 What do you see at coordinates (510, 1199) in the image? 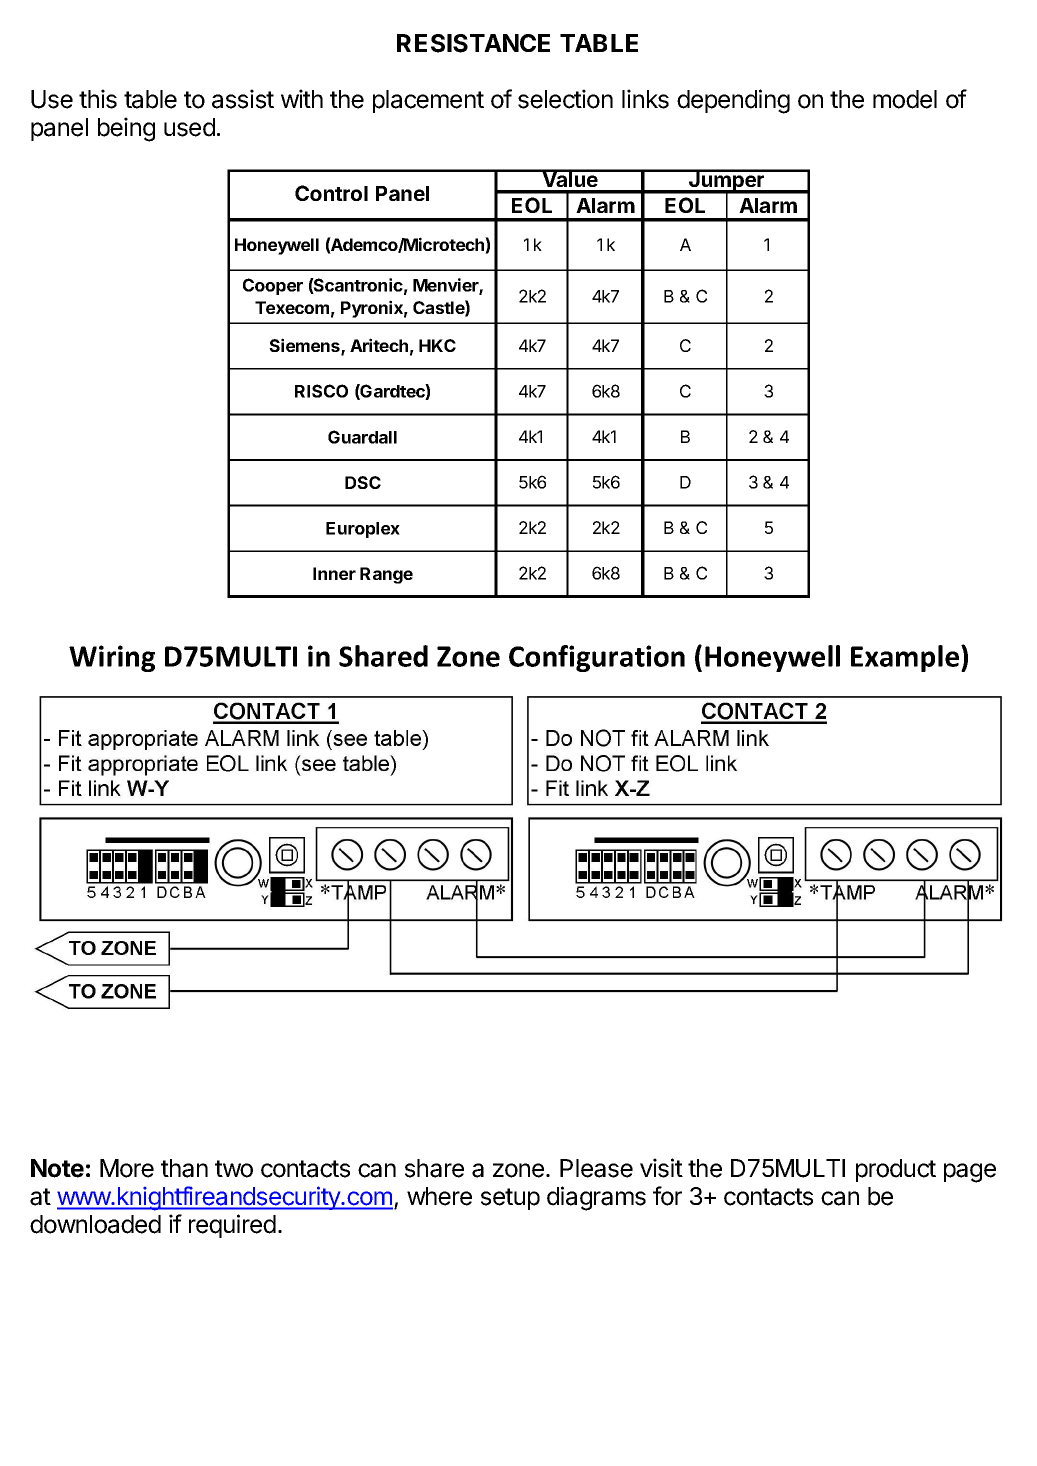
I see `setup` at bounding box center [510, 1199].
